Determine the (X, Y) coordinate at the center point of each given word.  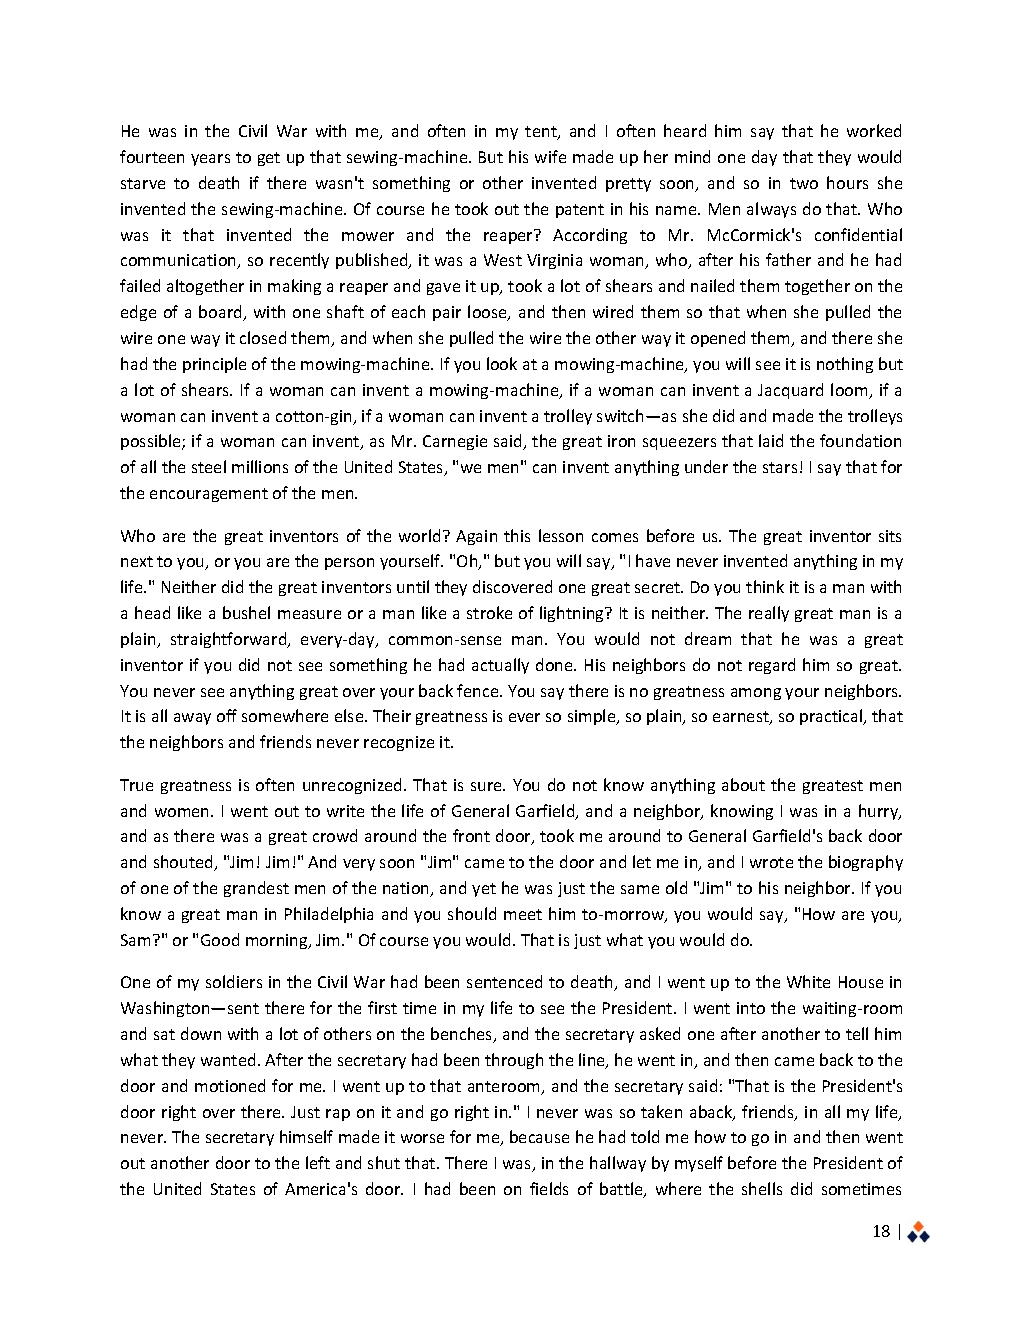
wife (550, 156)
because (539, 1136)
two (804, 183)
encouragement (209, 495)
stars (780, 467)
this (517, 535)
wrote (771, 862)
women (183, 812)
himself (306, 1136)
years (210, 160)
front (471, 835)
